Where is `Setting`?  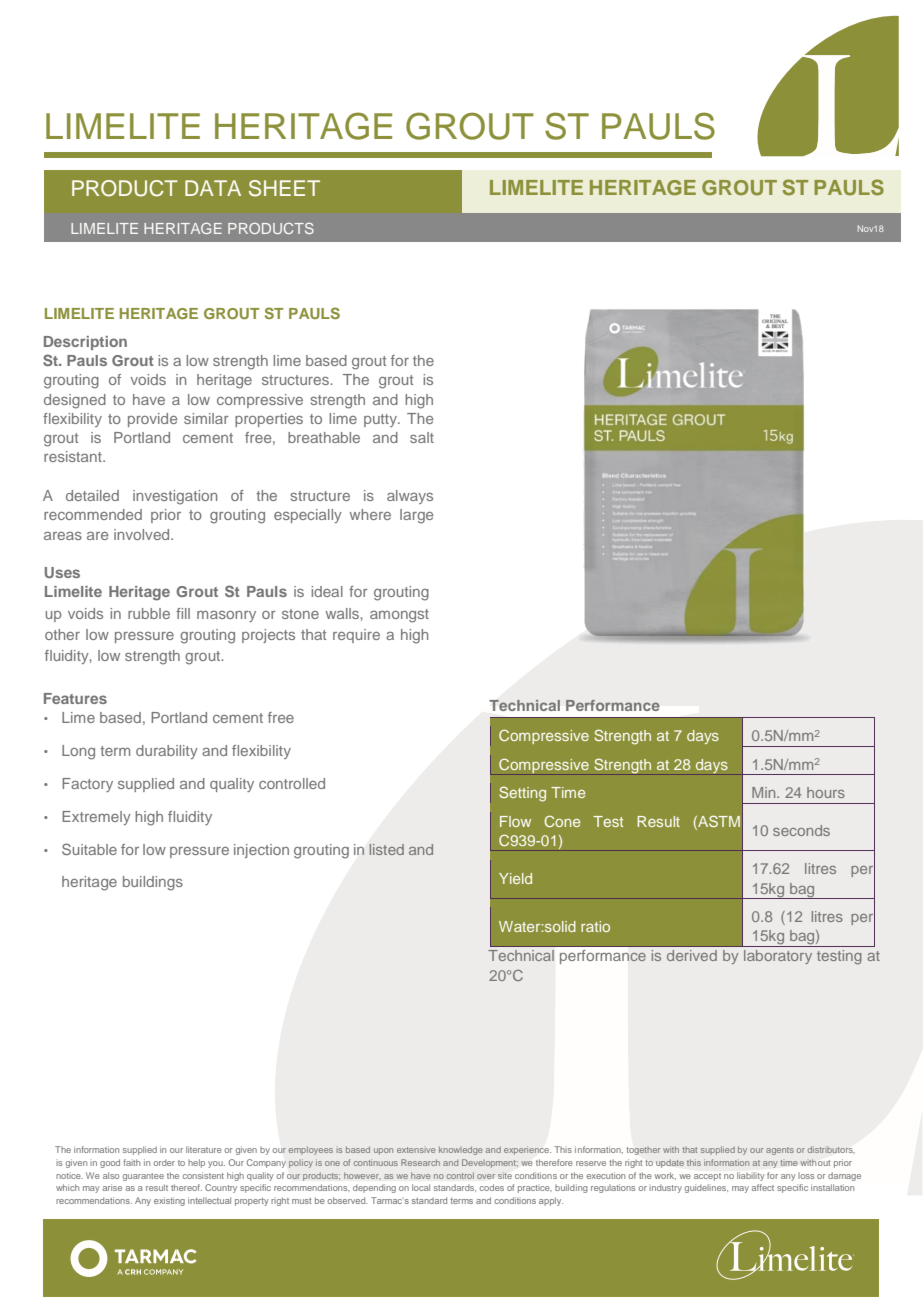
Setting is located at coordinates (522, 794).
